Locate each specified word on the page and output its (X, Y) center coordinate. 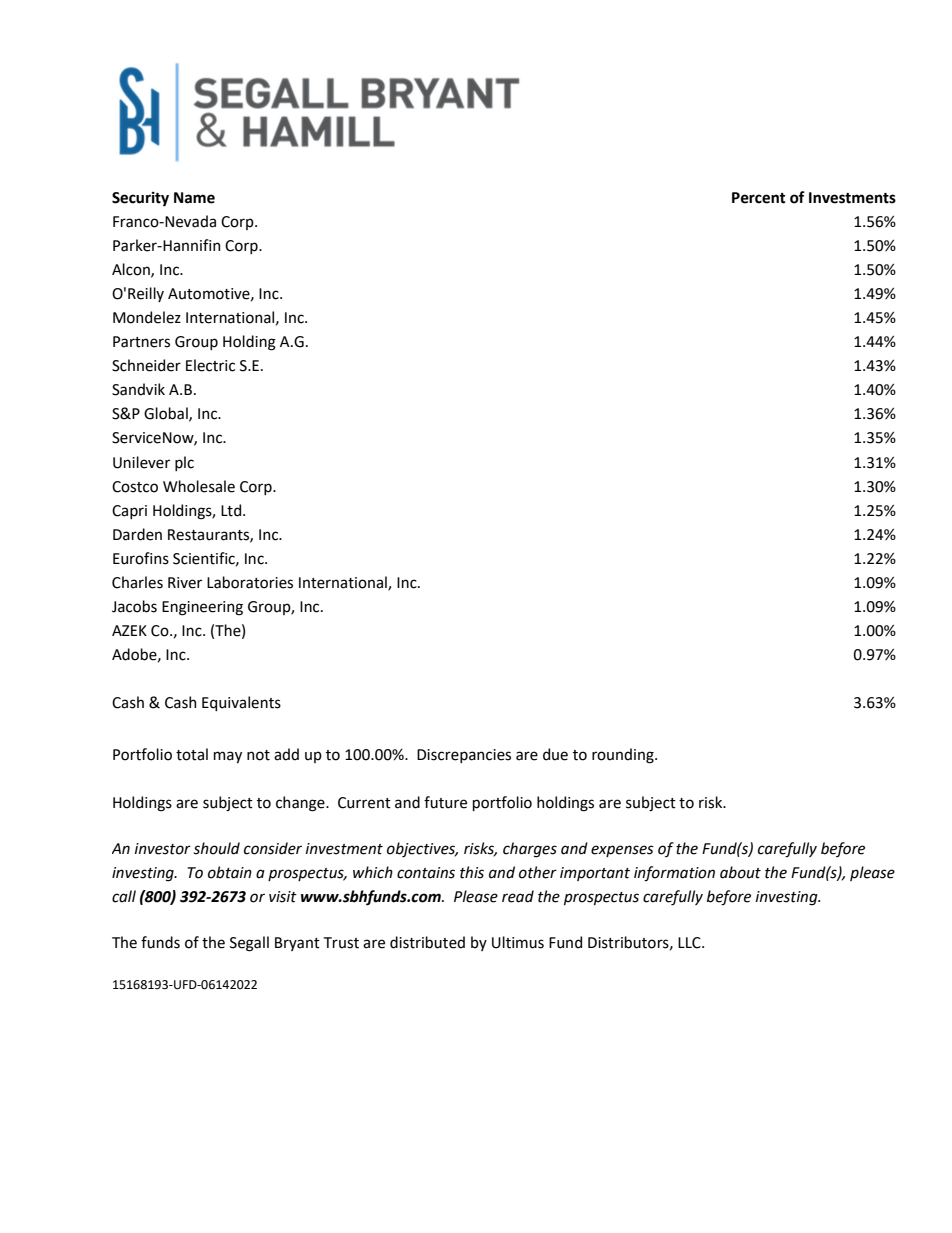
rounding (624, 756)
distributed (427, 942)
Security (140, 199)
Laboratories (250, 582)
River (185, 583)
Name (194, 198)
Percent (759, 198)
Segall (249, 944)
